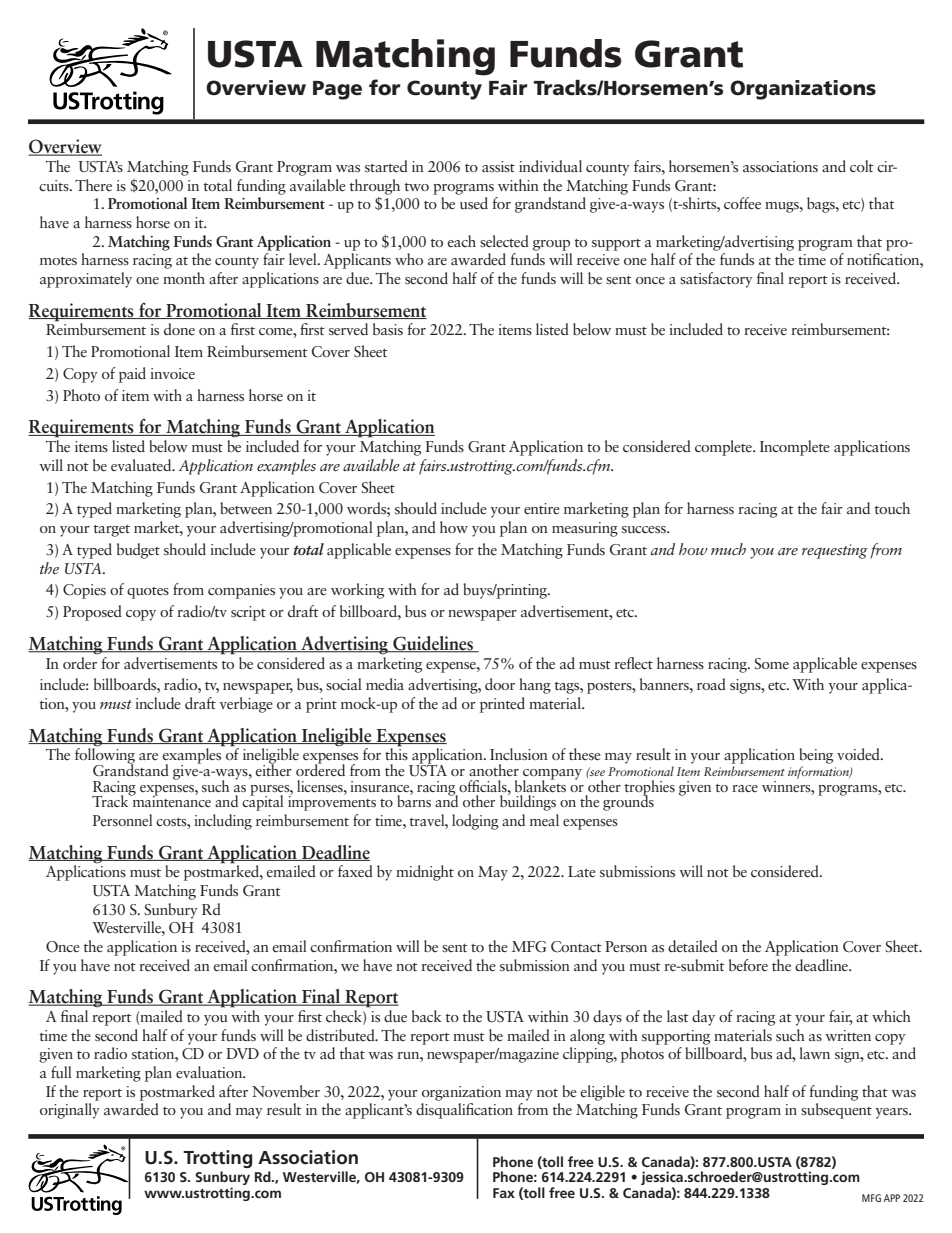  What do you see at coordinates (498, 167) in the image?
I see `assist` at bounding box center [498, 167].
